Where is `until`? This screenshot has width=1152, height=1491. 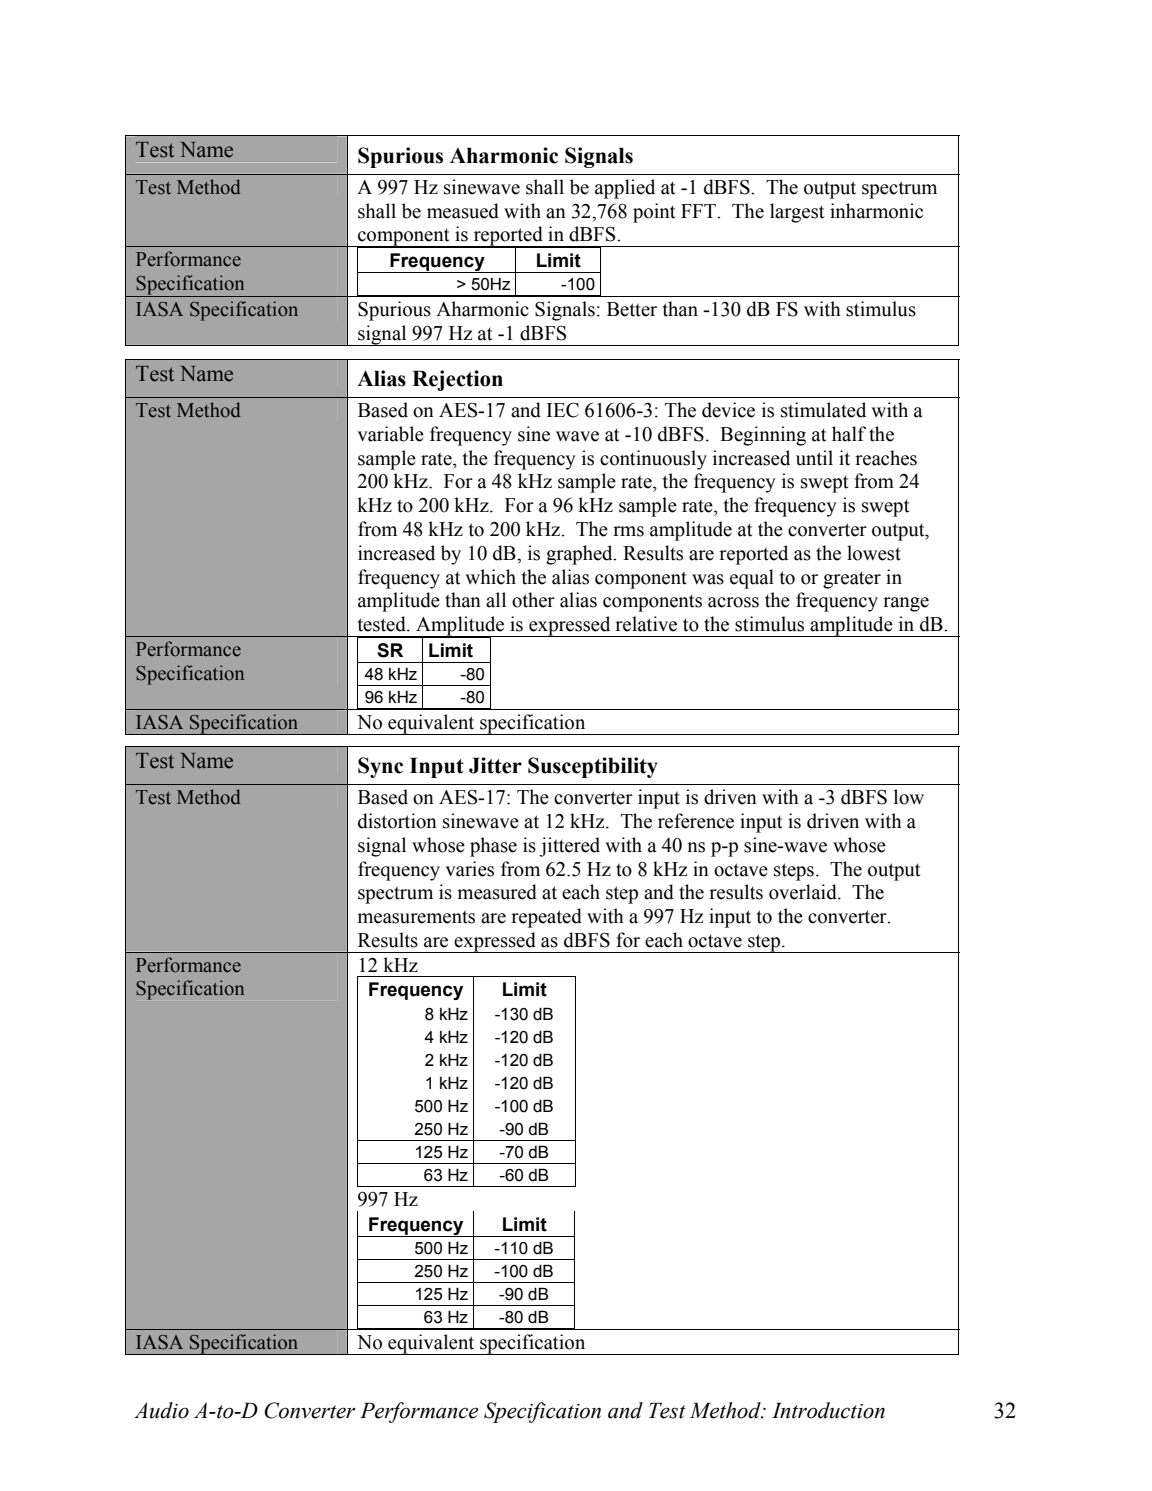
until is located at coordinates (814, 458).
